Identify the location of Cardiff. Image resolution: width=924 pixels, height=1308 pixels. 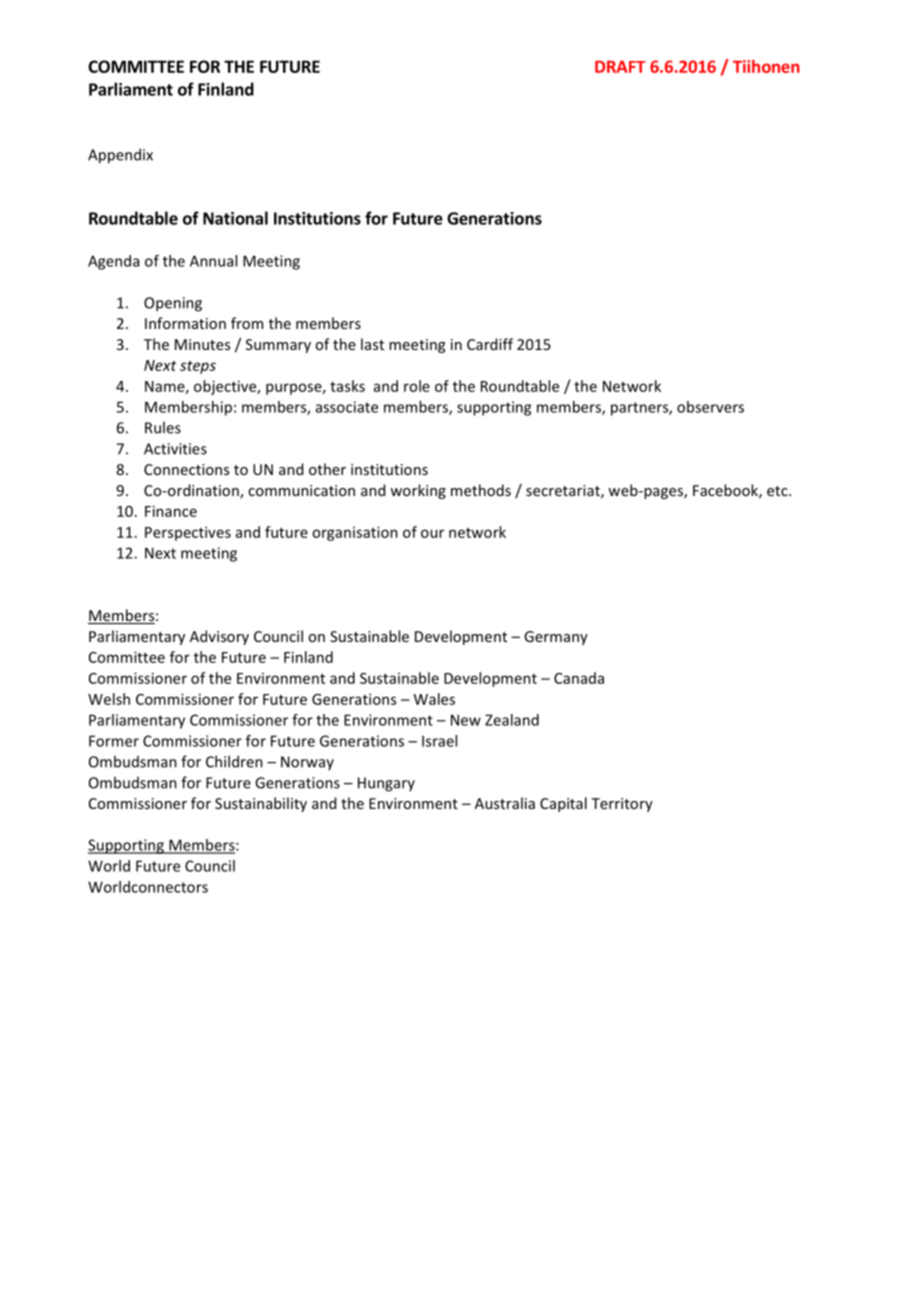
(490, 344).
